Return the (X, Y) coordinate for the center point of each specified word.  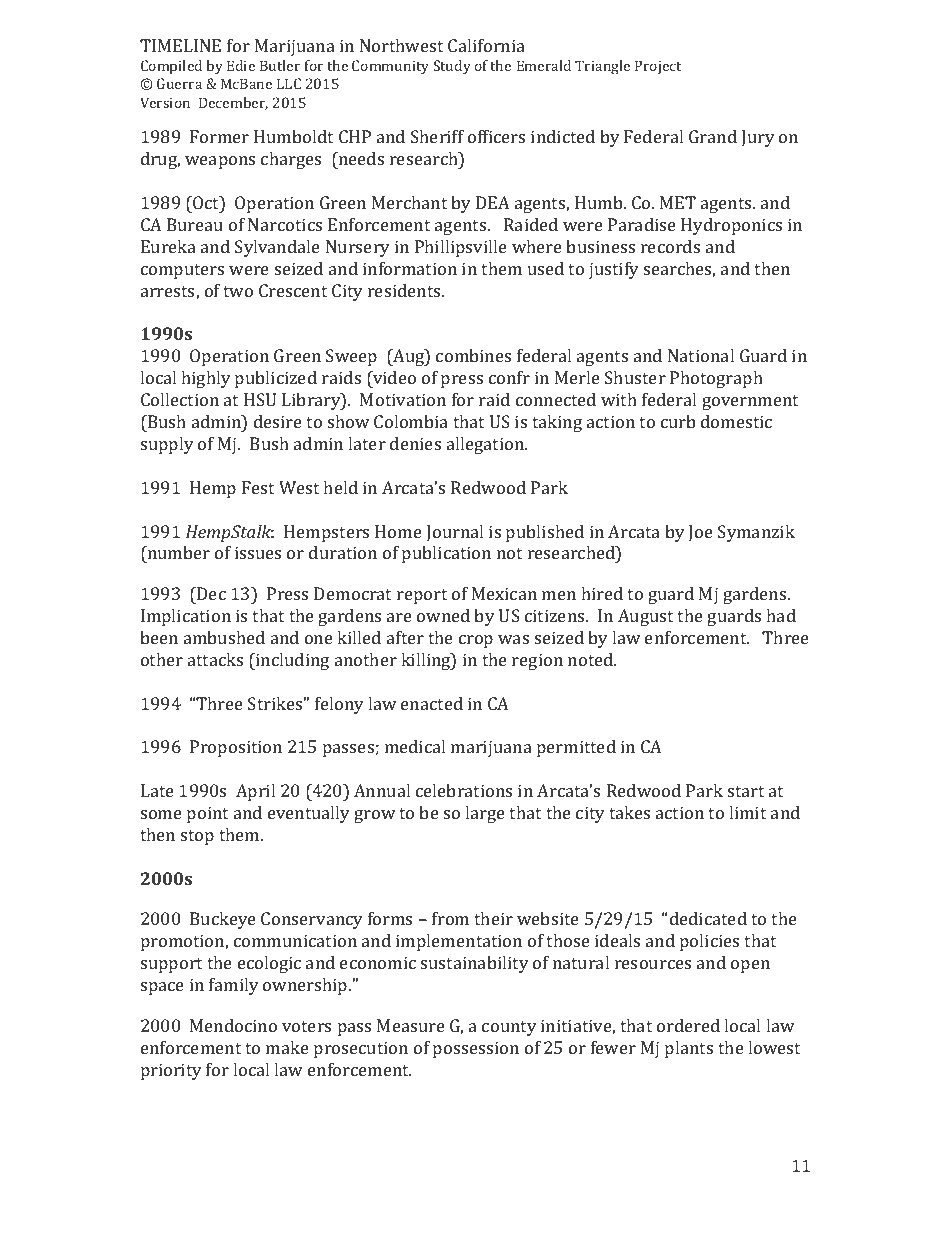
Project (658, 67)
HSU (260, 399)
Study (452, 67)
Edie (241, 65)
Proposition (236, 748)
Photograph (716, 379)
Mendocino (233, 1025)
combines (473, 355)
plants (689, 1049)
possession (476, 1049)
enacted (432, 703)
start (746, 791)
